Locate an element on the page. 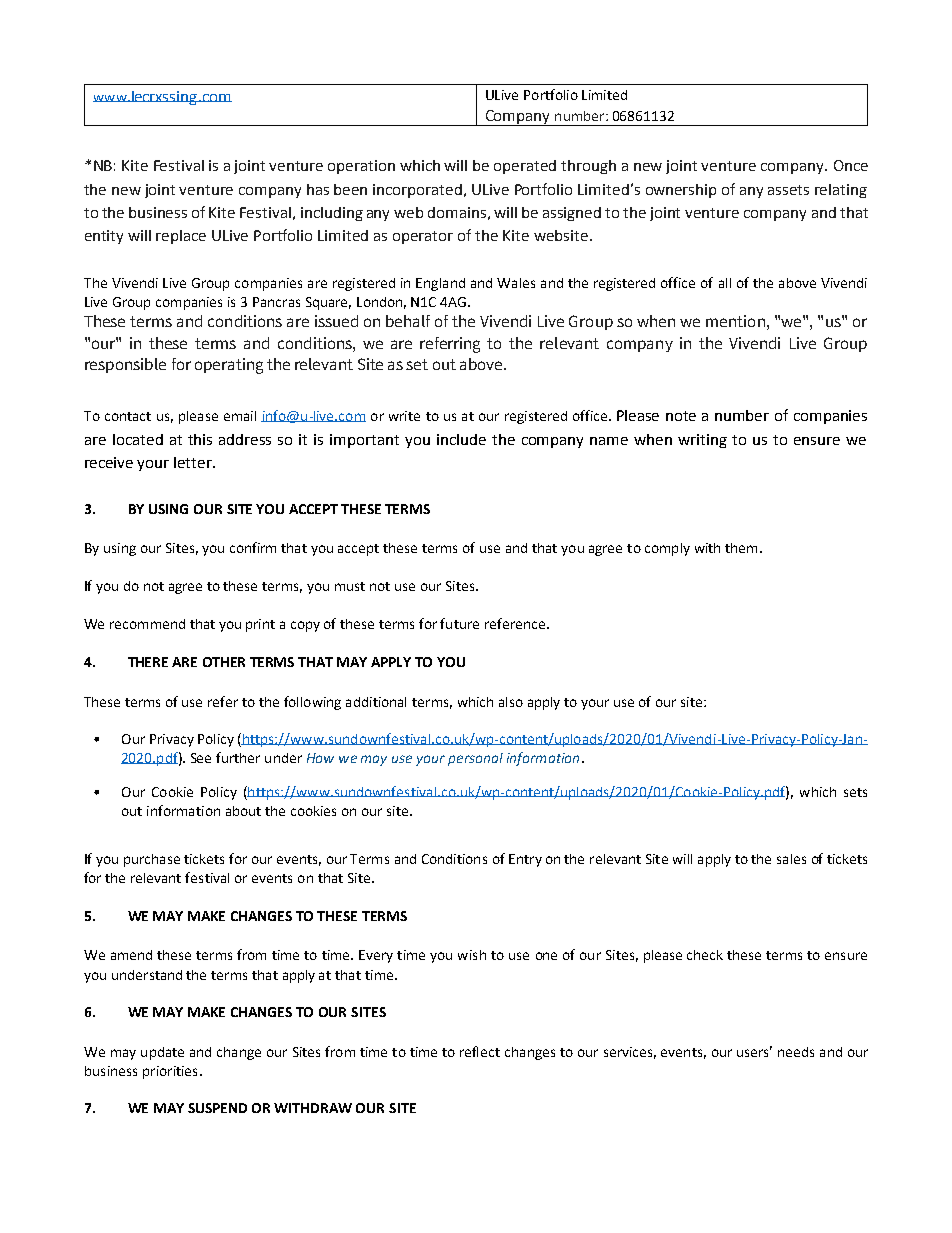  reflect is located at coordinates (480, 1051).
